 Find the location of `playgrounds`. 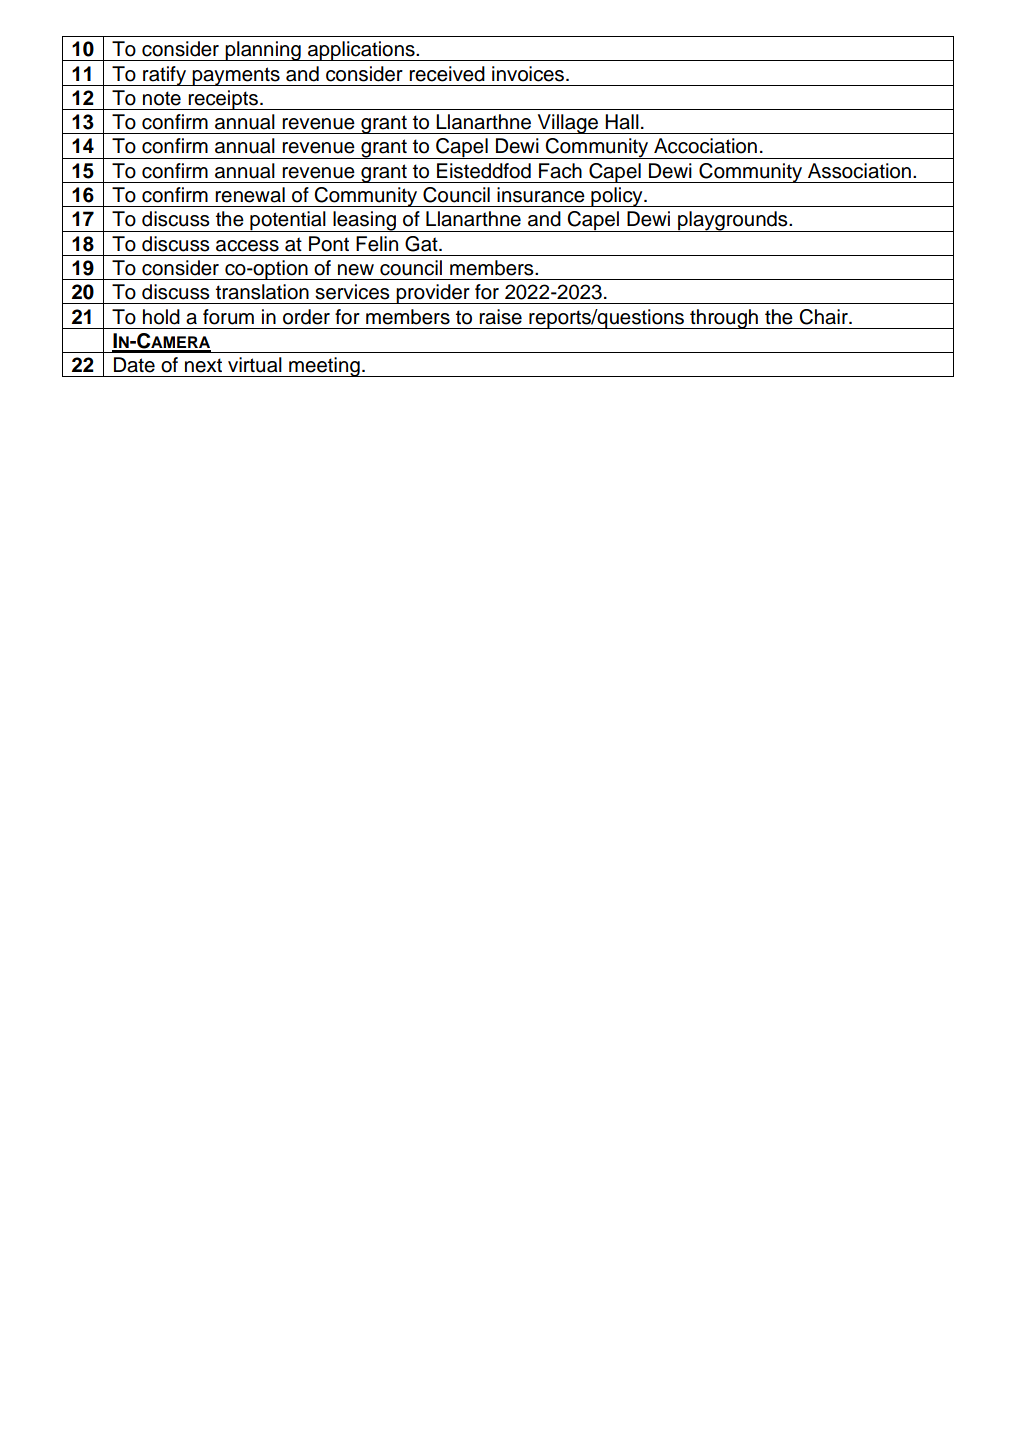

playgrounds is located at coordinates (733, 221).
